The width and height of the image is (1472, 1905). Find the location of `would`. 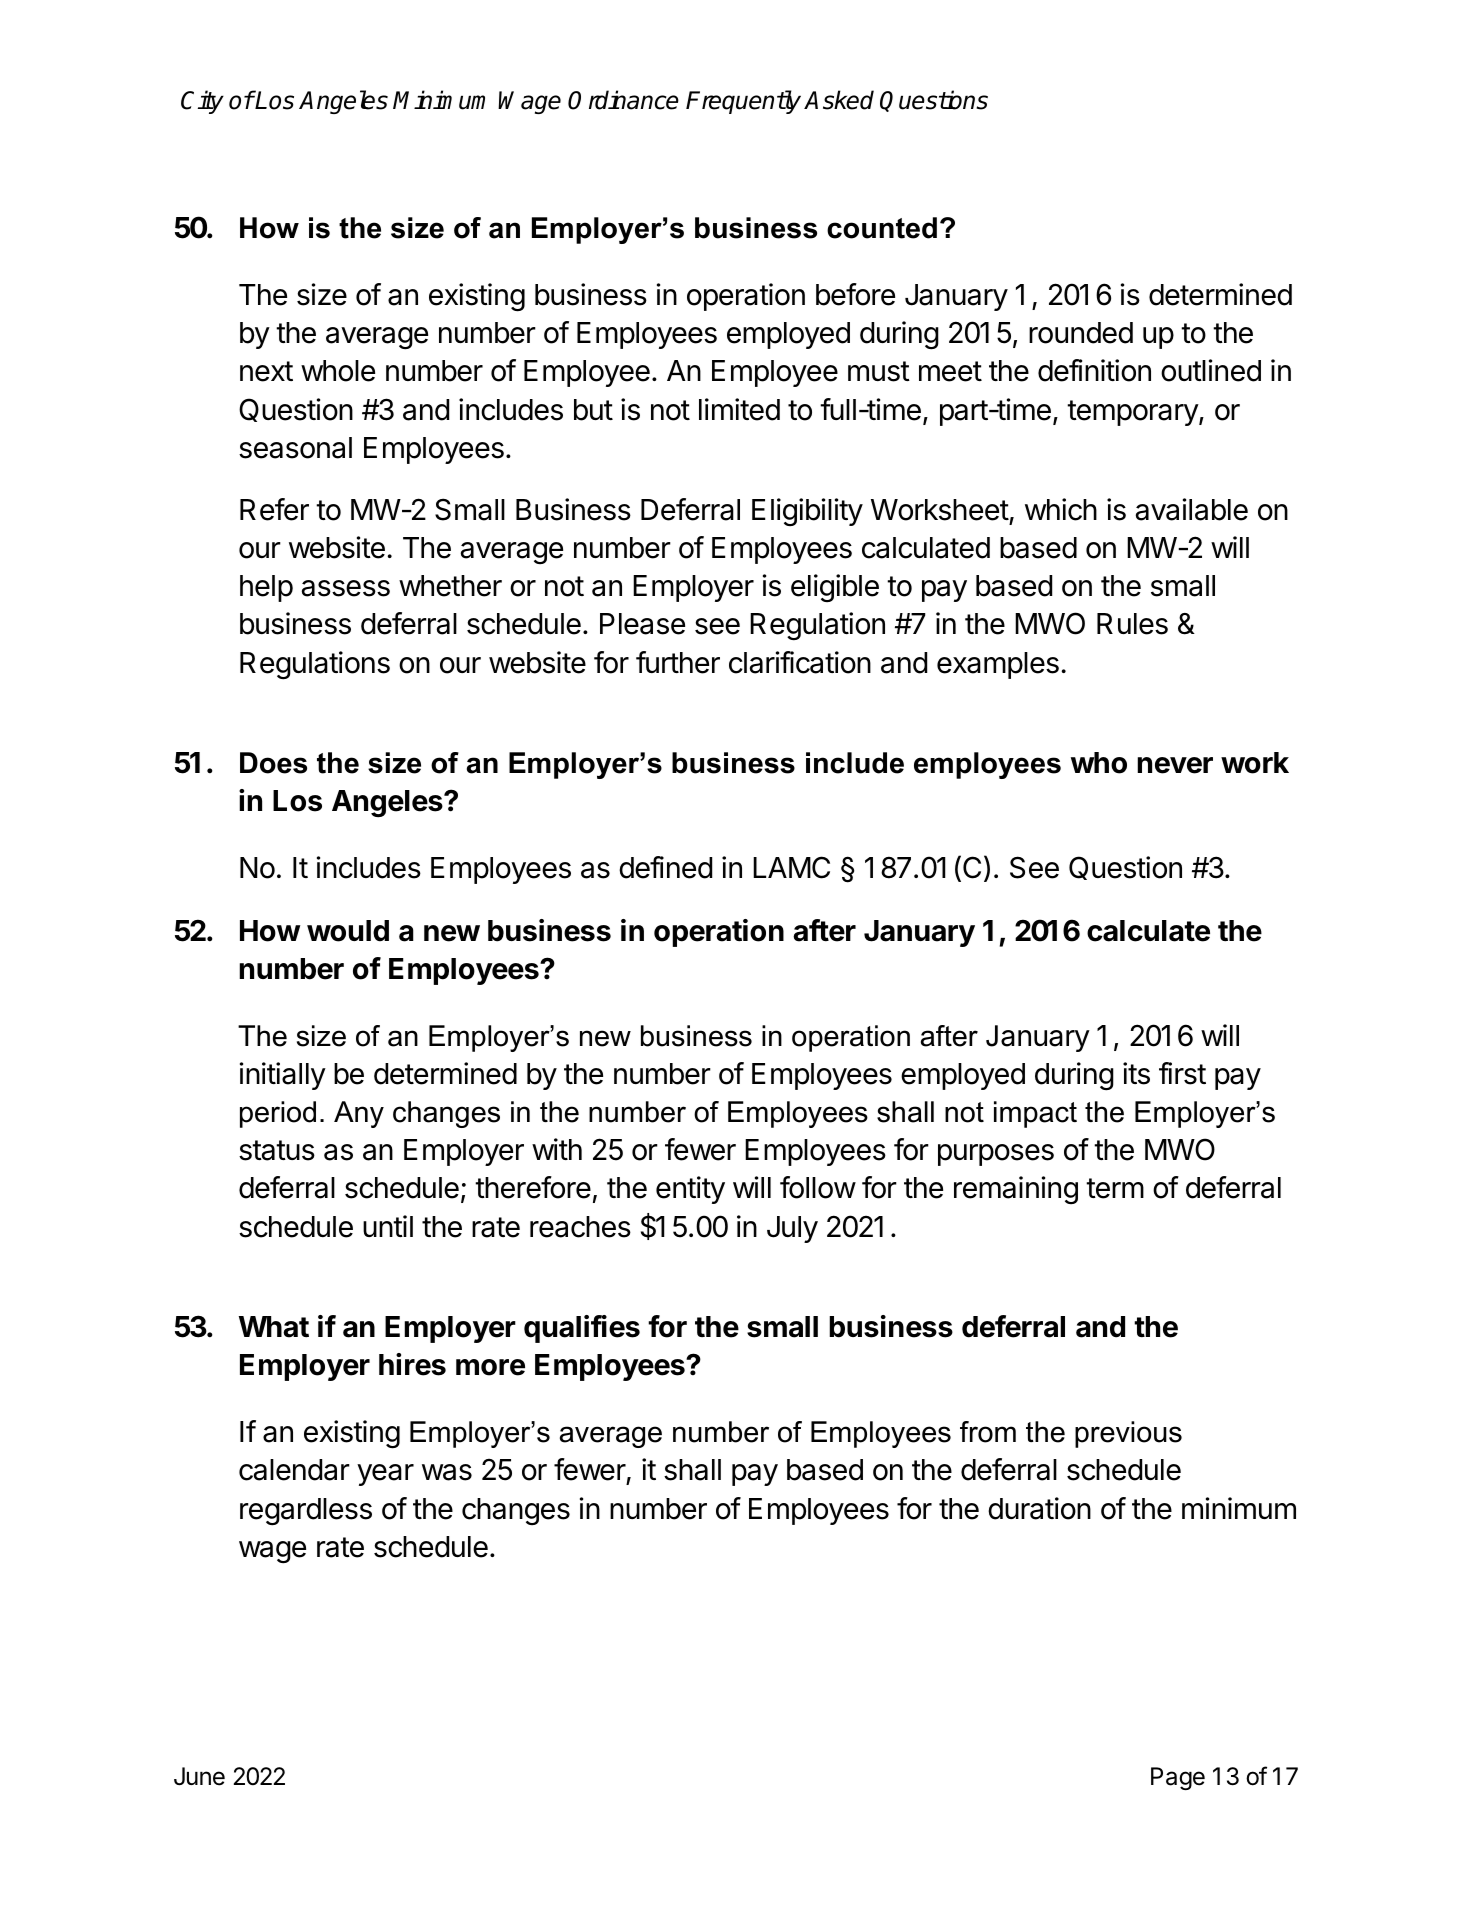

would is located at coordinates (348, 931).
